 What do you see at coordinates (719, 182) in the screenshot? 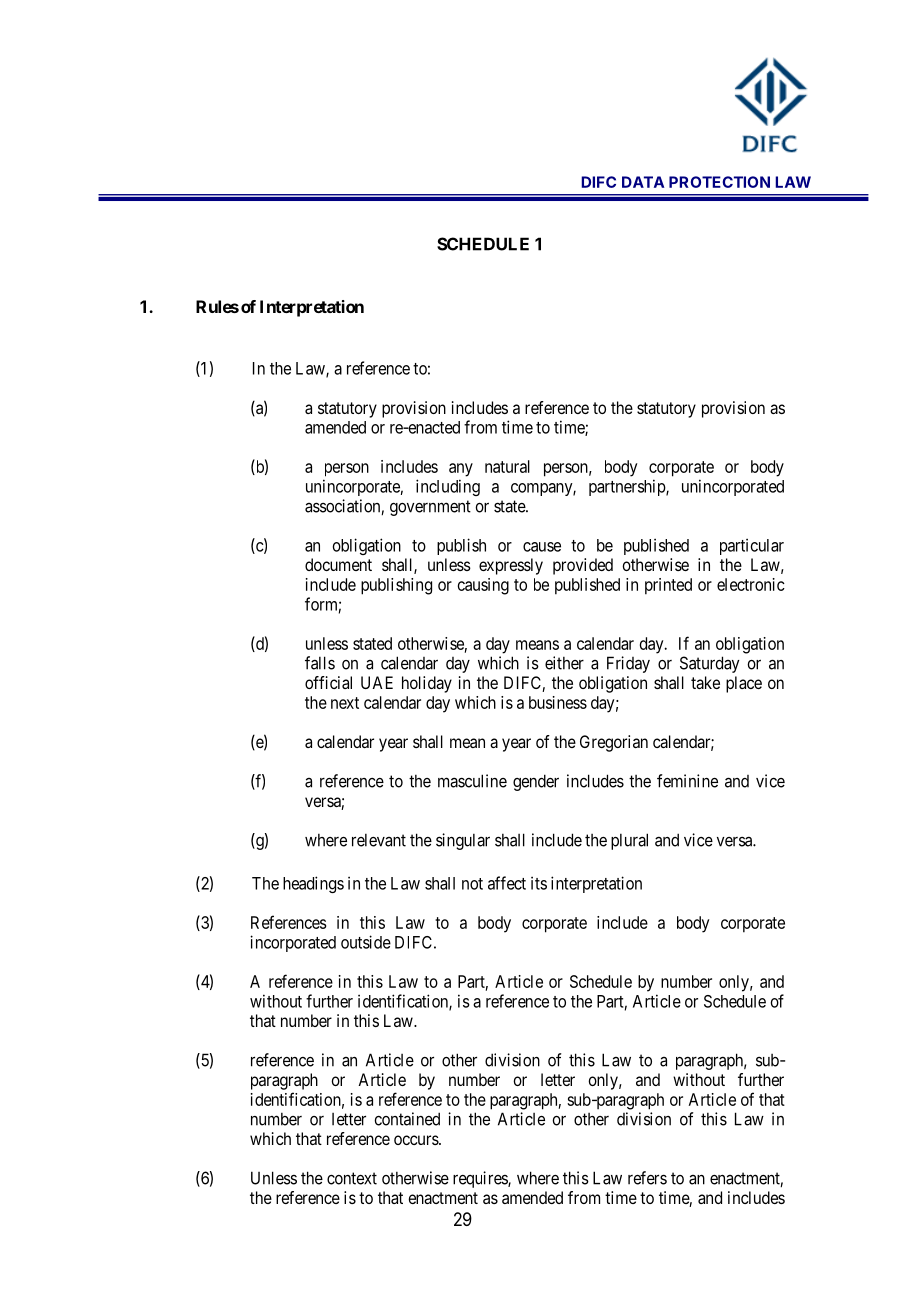
I see `PROTECTION` at bounding box center [719, 182].
